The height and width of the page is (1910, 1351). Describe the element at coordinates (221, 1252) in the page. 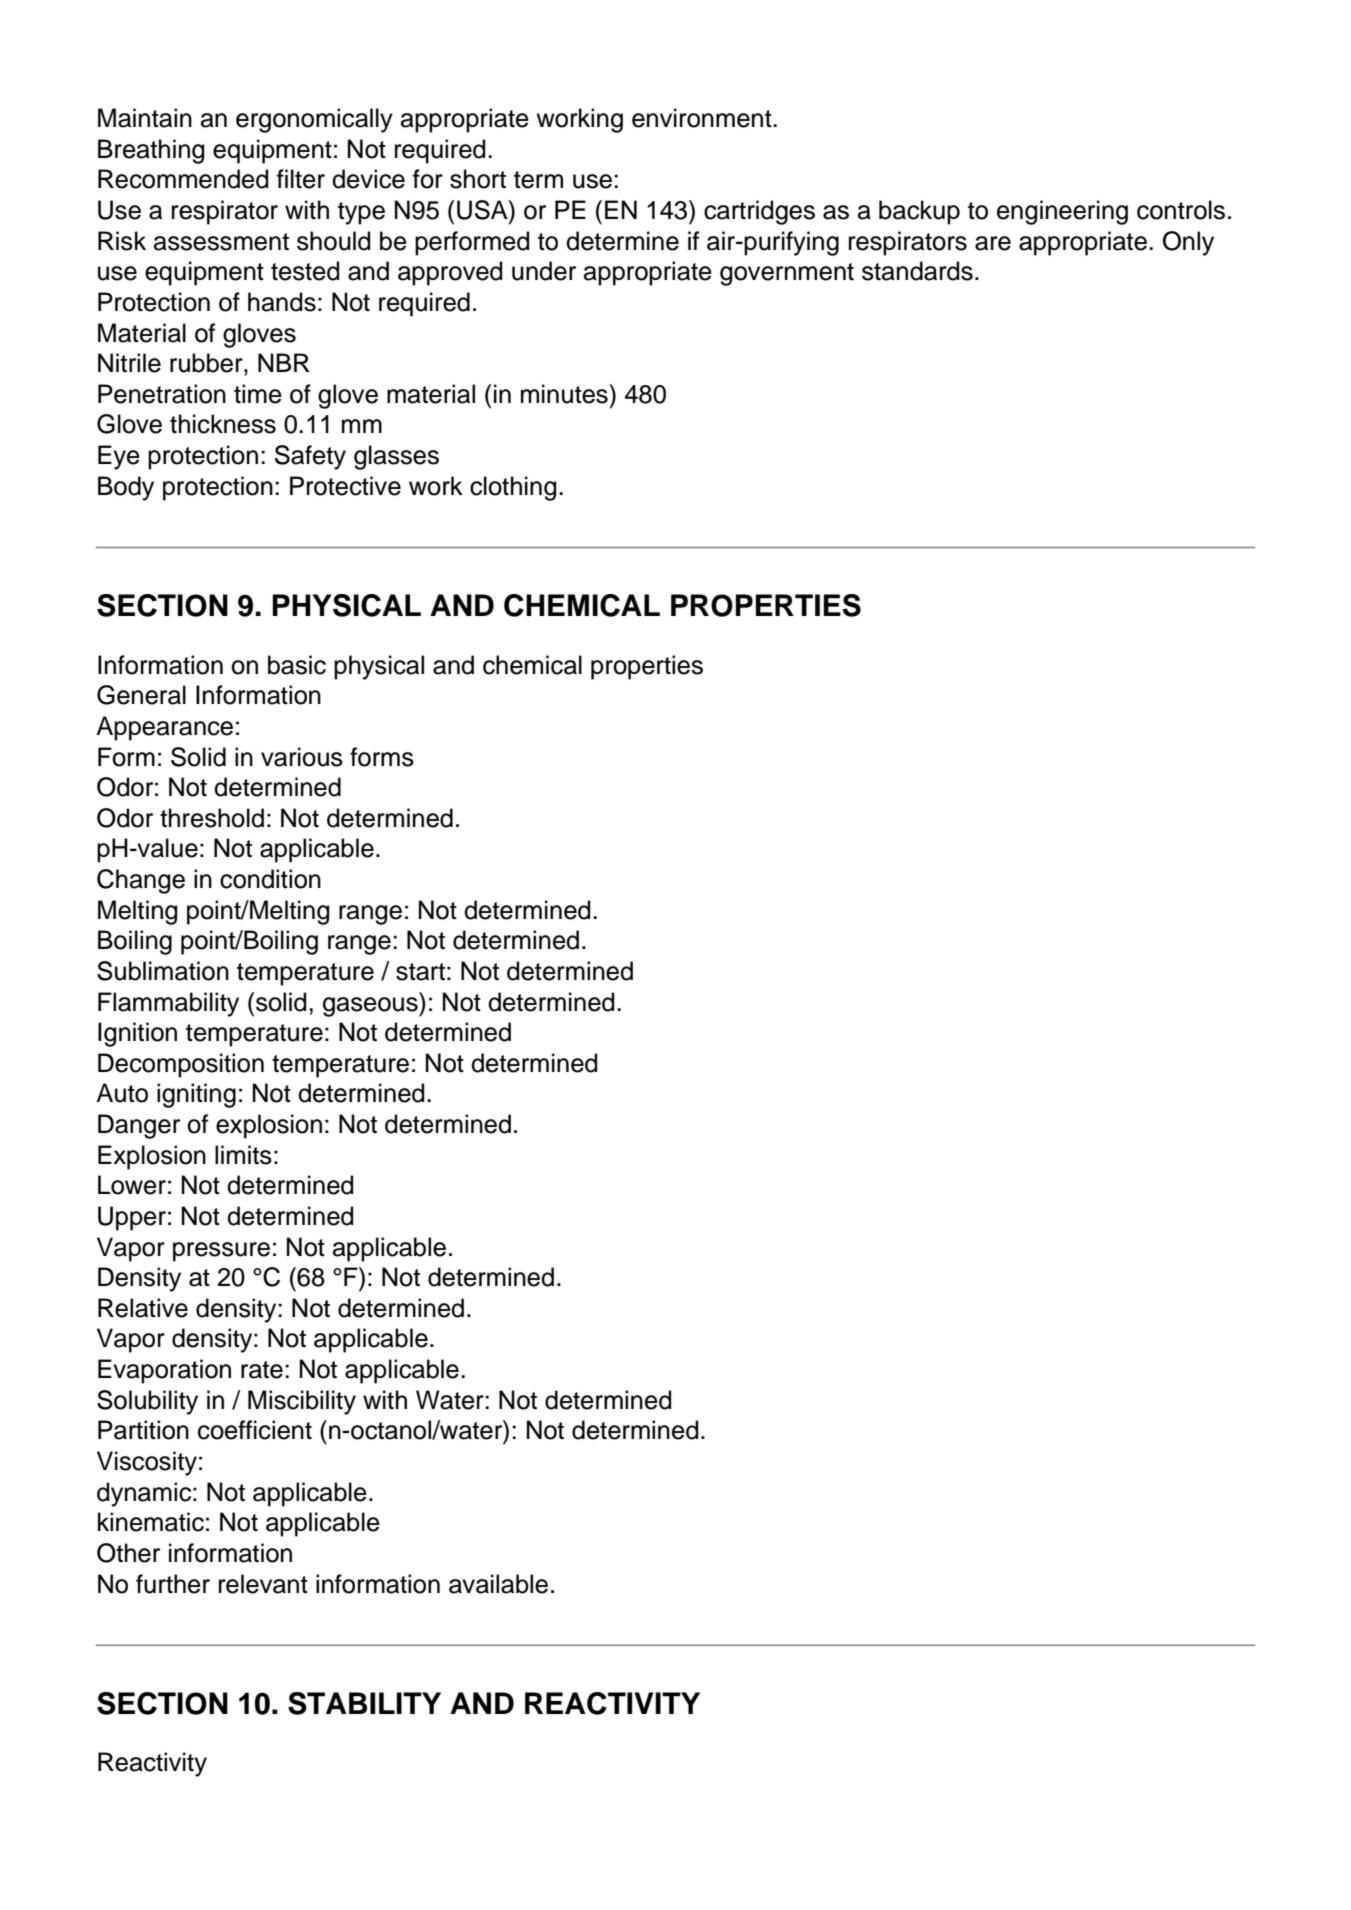

I see `pressure` at that location.
